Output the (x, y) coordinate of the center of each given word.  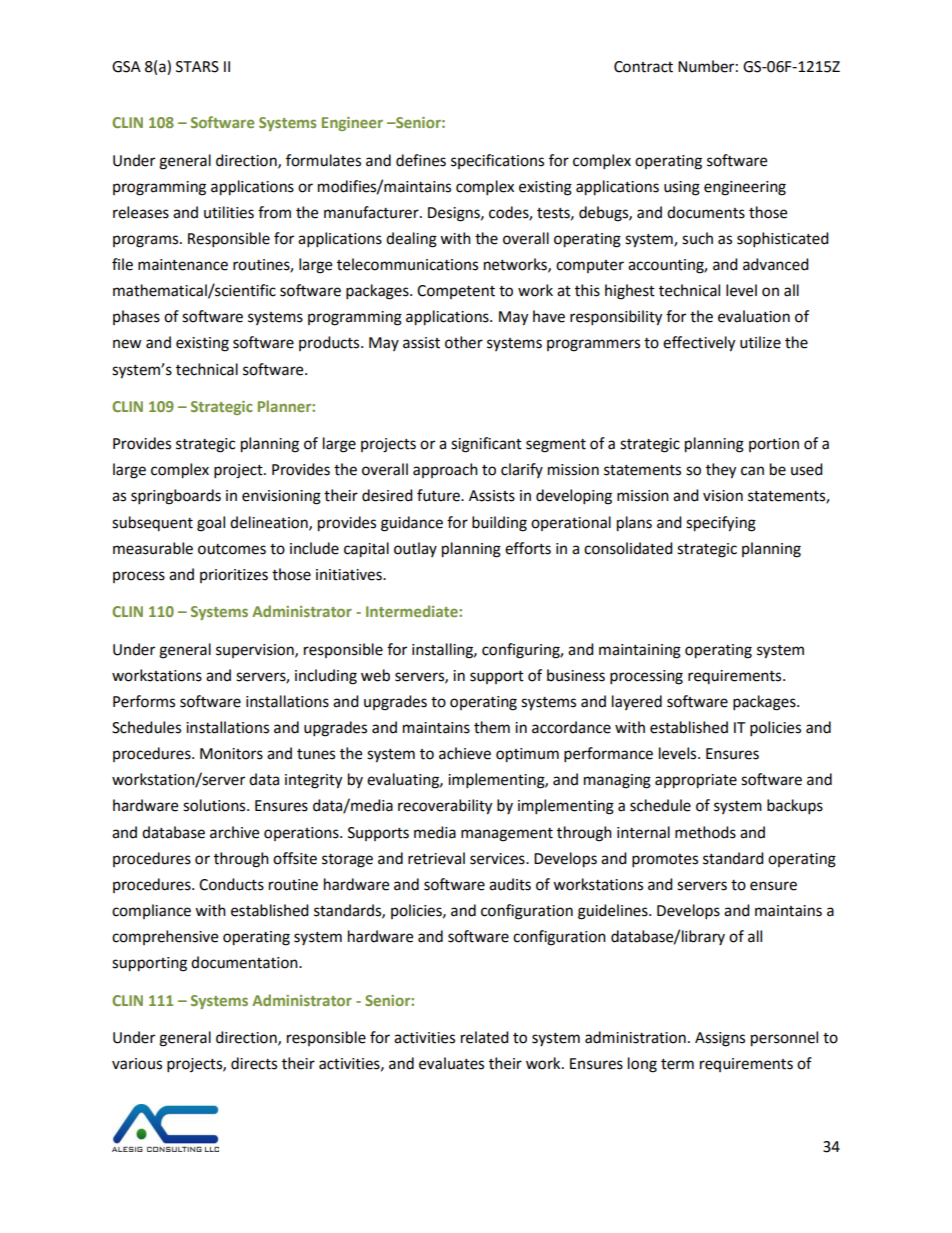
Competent (456, 292)
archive (234, 832)
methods (705, 832)
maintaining (640, 651)
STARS (197, 67)
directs (254, 1063)
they (721, 471)
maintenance (183, 265)
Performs (144, 701)
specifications (497, 161)
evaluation (754, 316)
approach (445, 470)
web (375, 675)
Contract (643, 67)
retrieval (436, 858)
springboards (176, 497)
